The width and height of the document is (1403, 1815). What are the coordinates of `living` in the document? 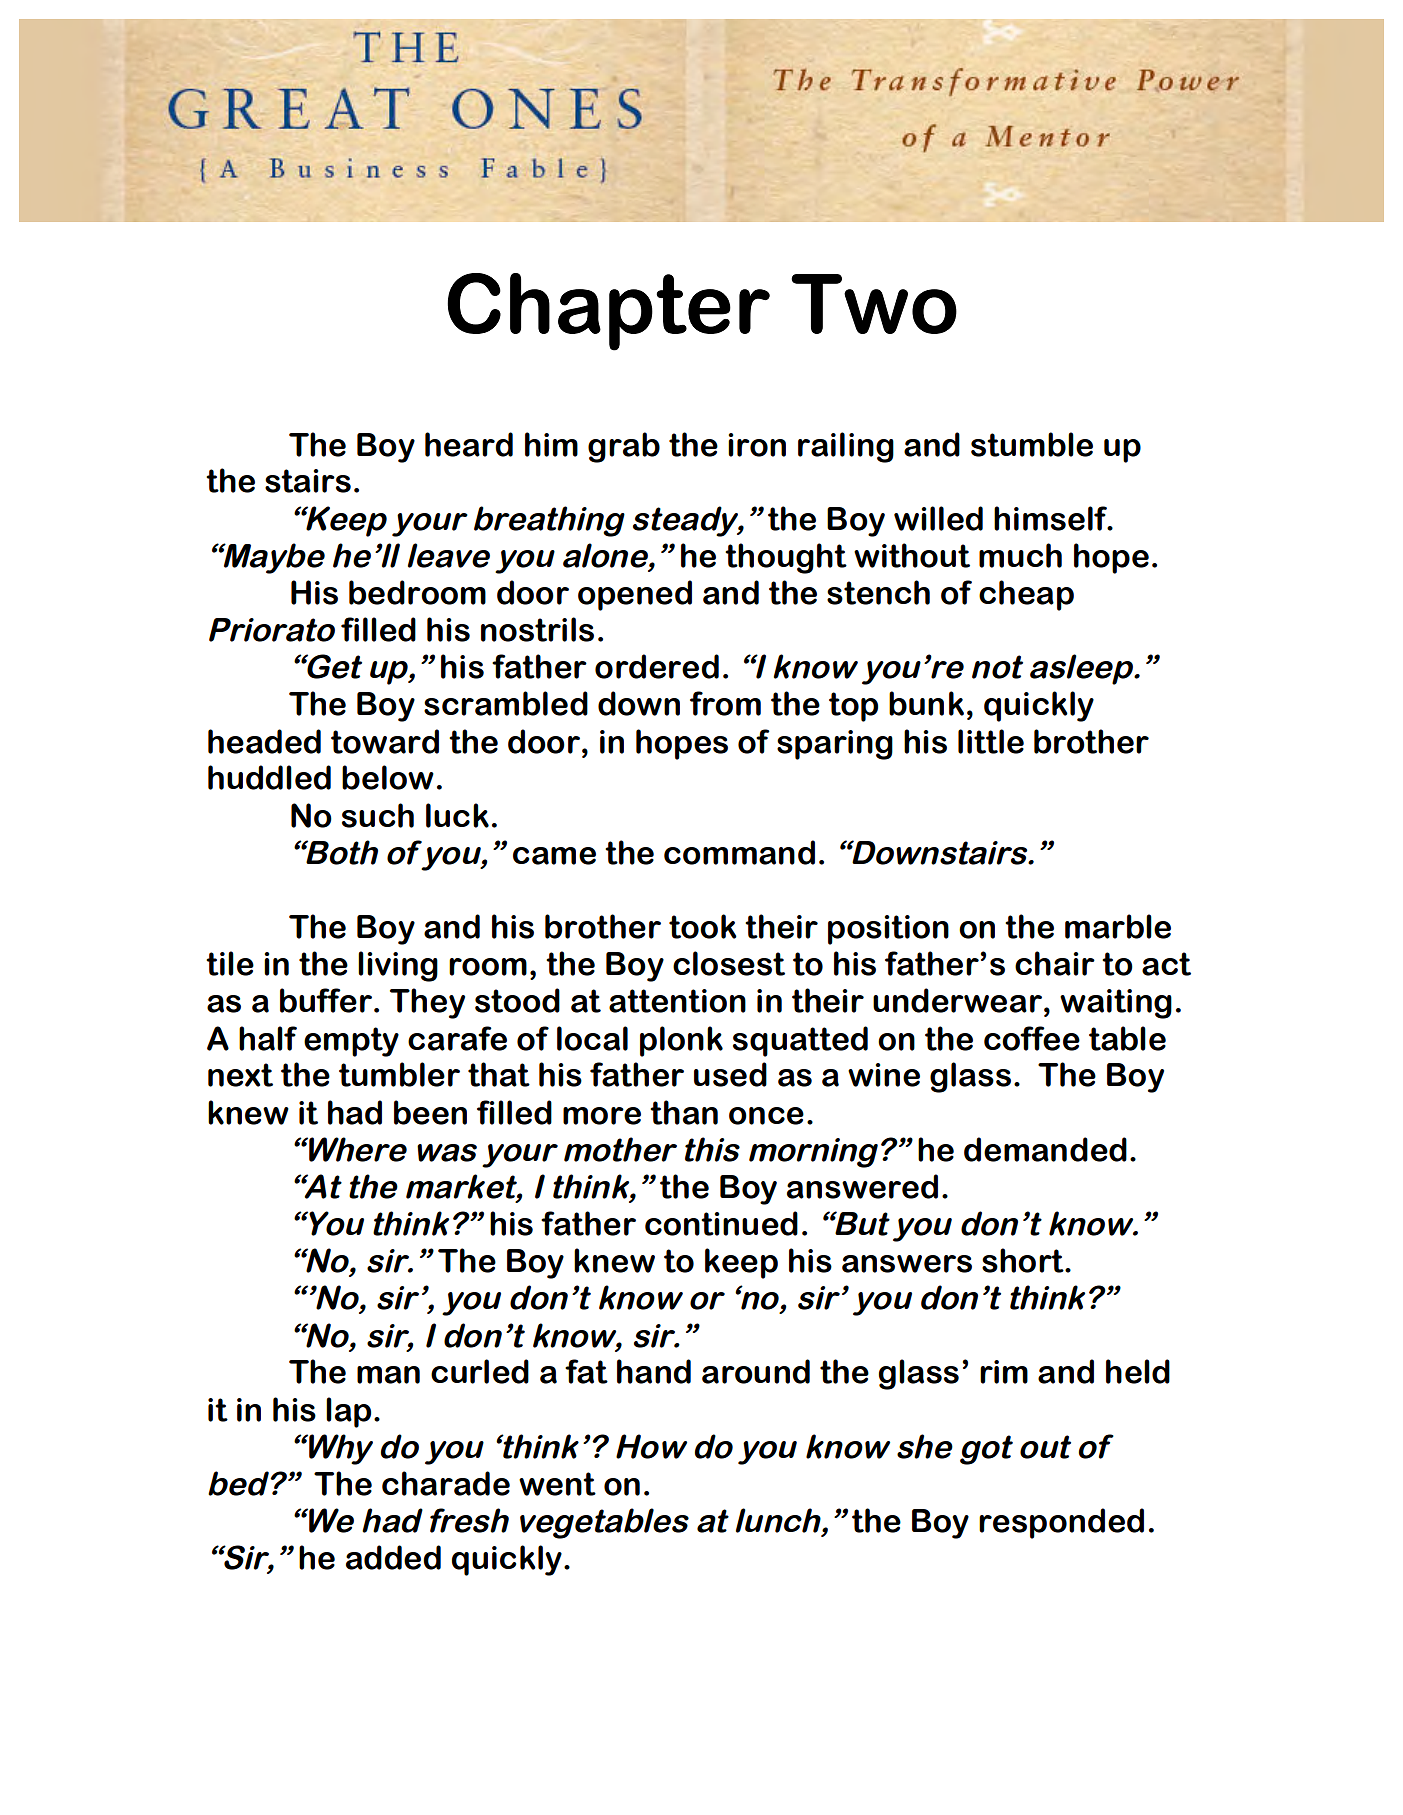 It's located at (398, 966).
